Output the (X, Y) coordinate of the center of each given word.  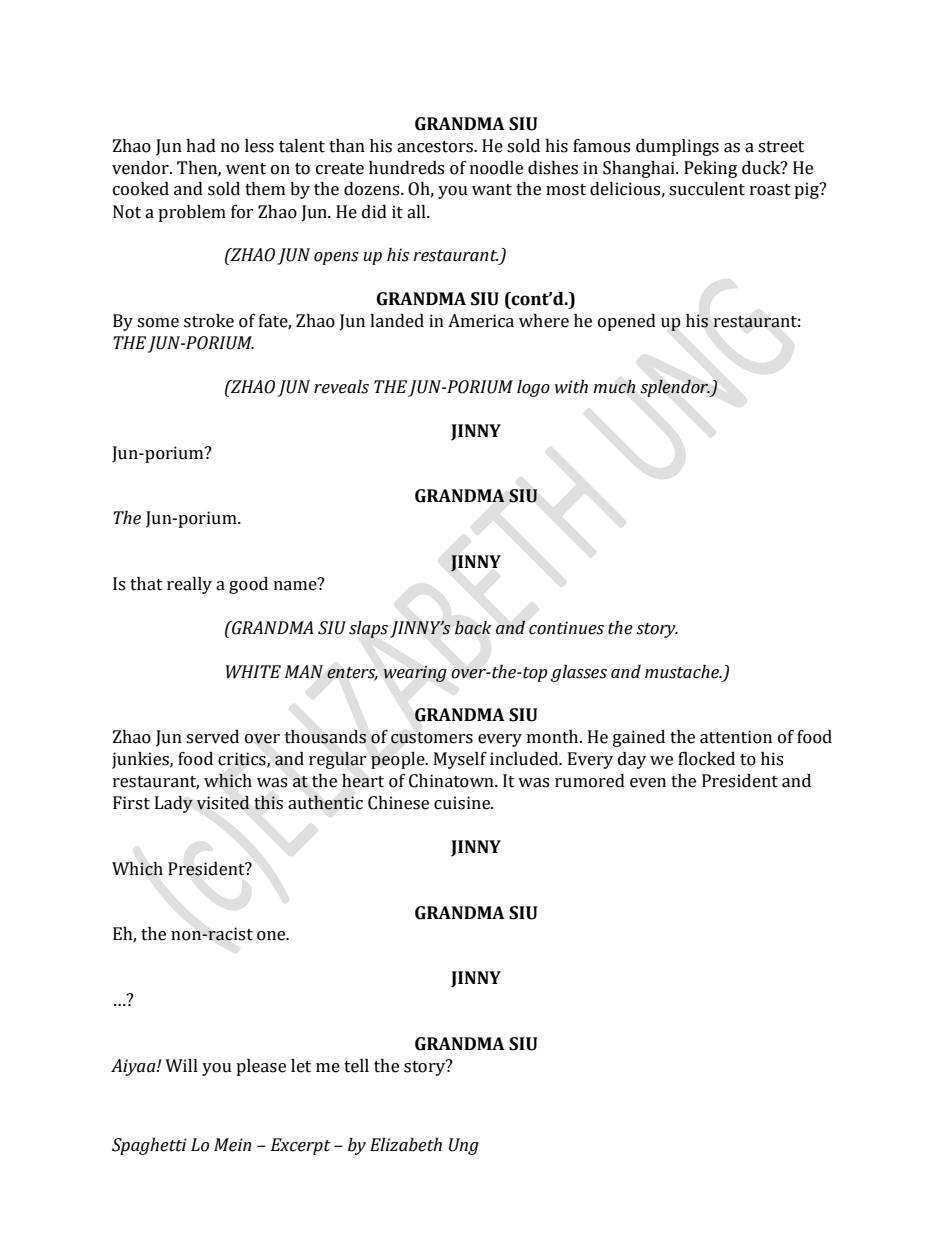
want (492, 190)
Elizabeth (406, 1145)
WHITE (253, 672)
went (246, 169)
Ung (464, 1146)
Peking (710, 169)
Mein (233, 1145)
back (473, 627)
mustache (683, 672)
